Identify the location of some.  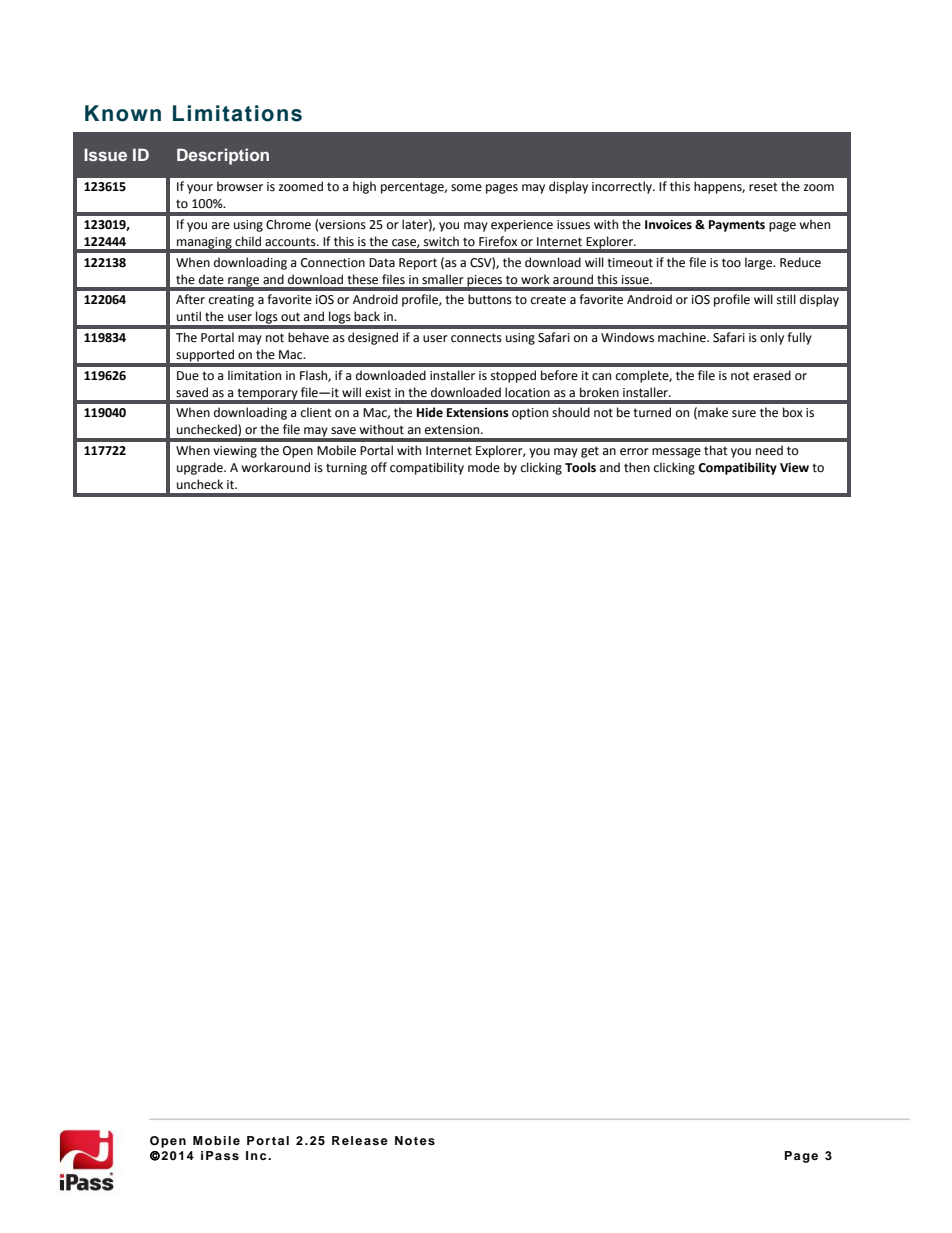
(466, 188).
